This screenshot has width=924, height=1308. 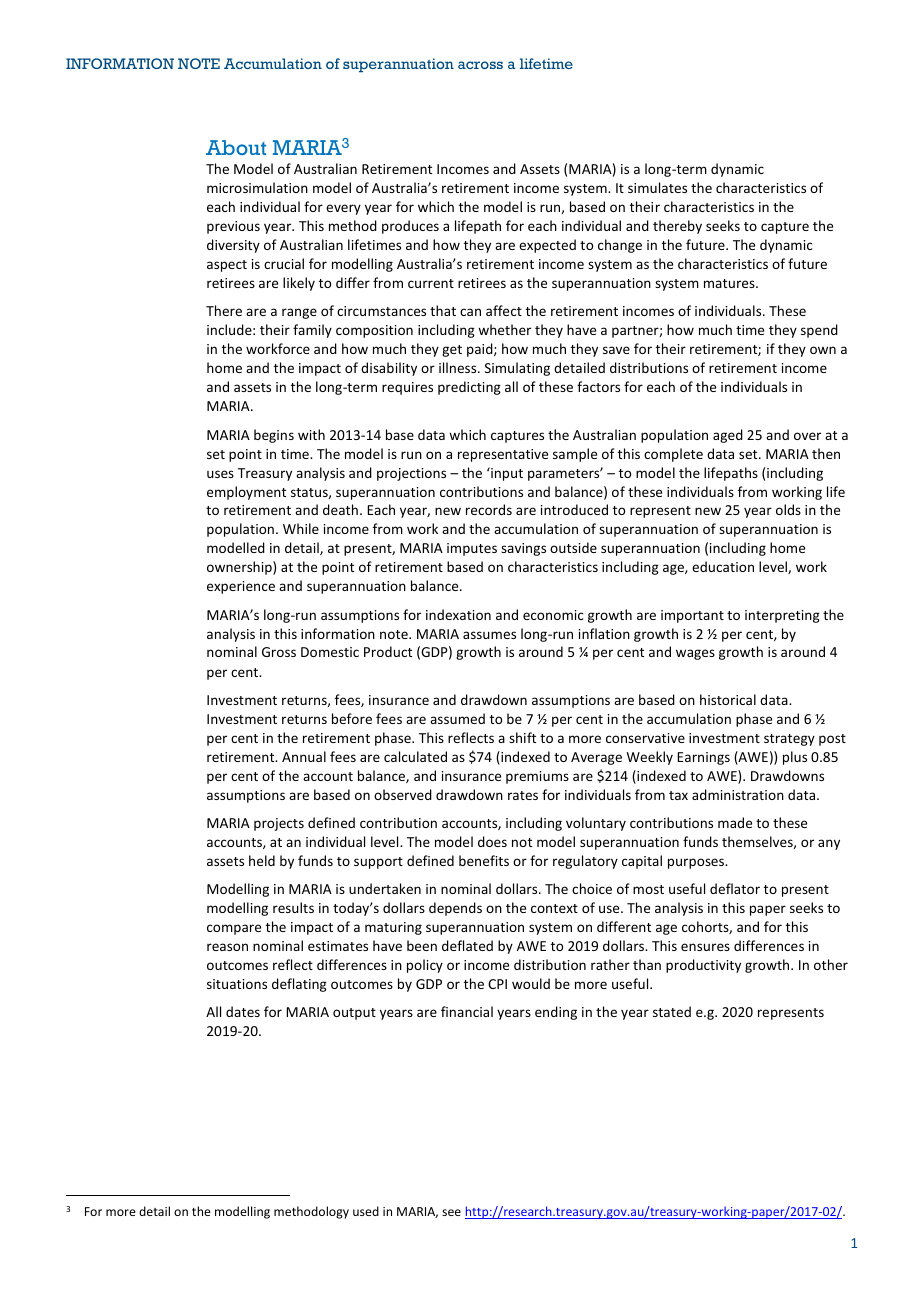 I want to click on stated, so click(x=672, y=1011).
